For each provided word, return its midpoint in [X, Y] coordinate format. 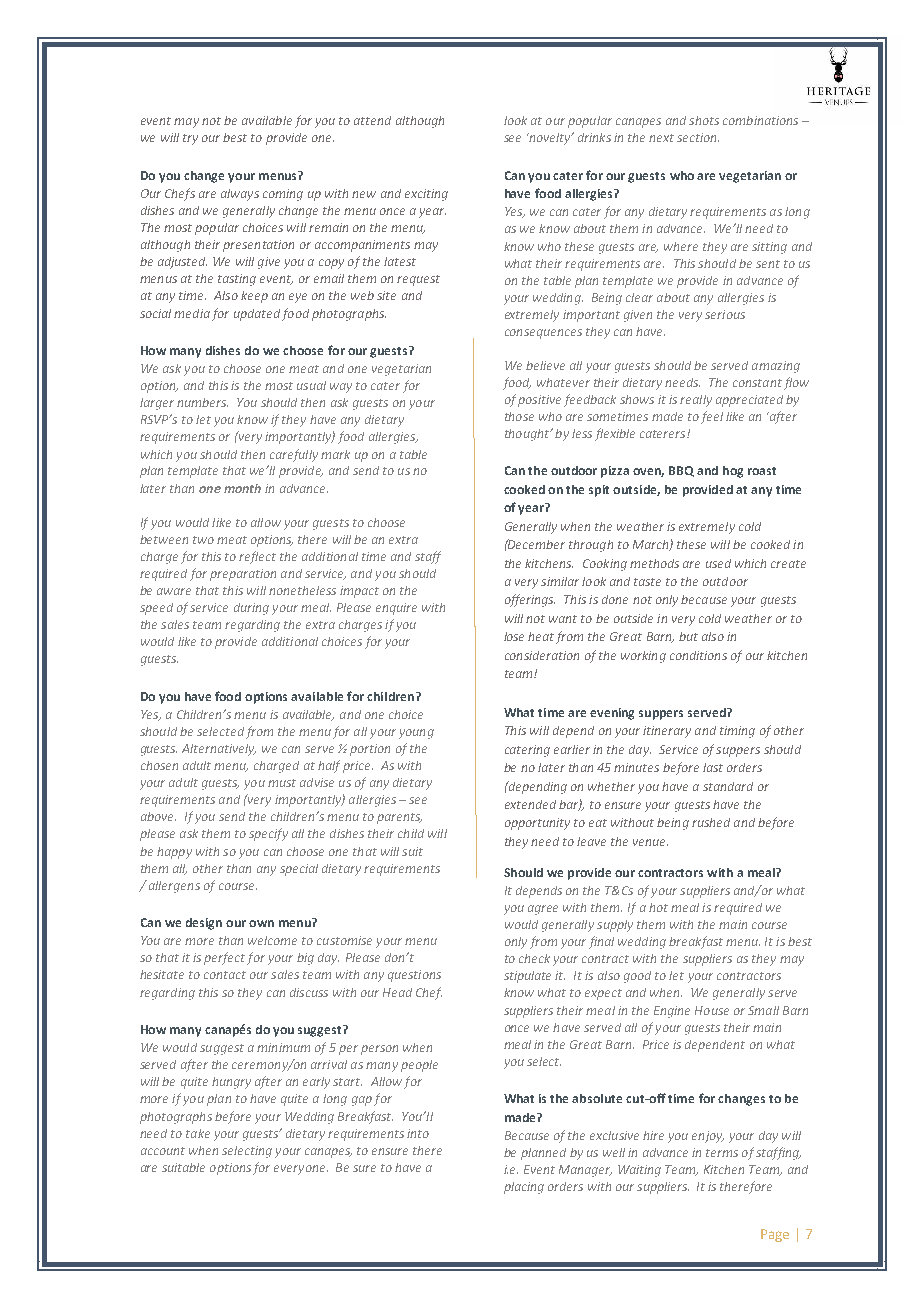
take [198, 1133]
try [190, 139]
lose [514, 636]
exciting [426, 195]
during [251, 609]
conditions [698, 655]
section [698, 137]
